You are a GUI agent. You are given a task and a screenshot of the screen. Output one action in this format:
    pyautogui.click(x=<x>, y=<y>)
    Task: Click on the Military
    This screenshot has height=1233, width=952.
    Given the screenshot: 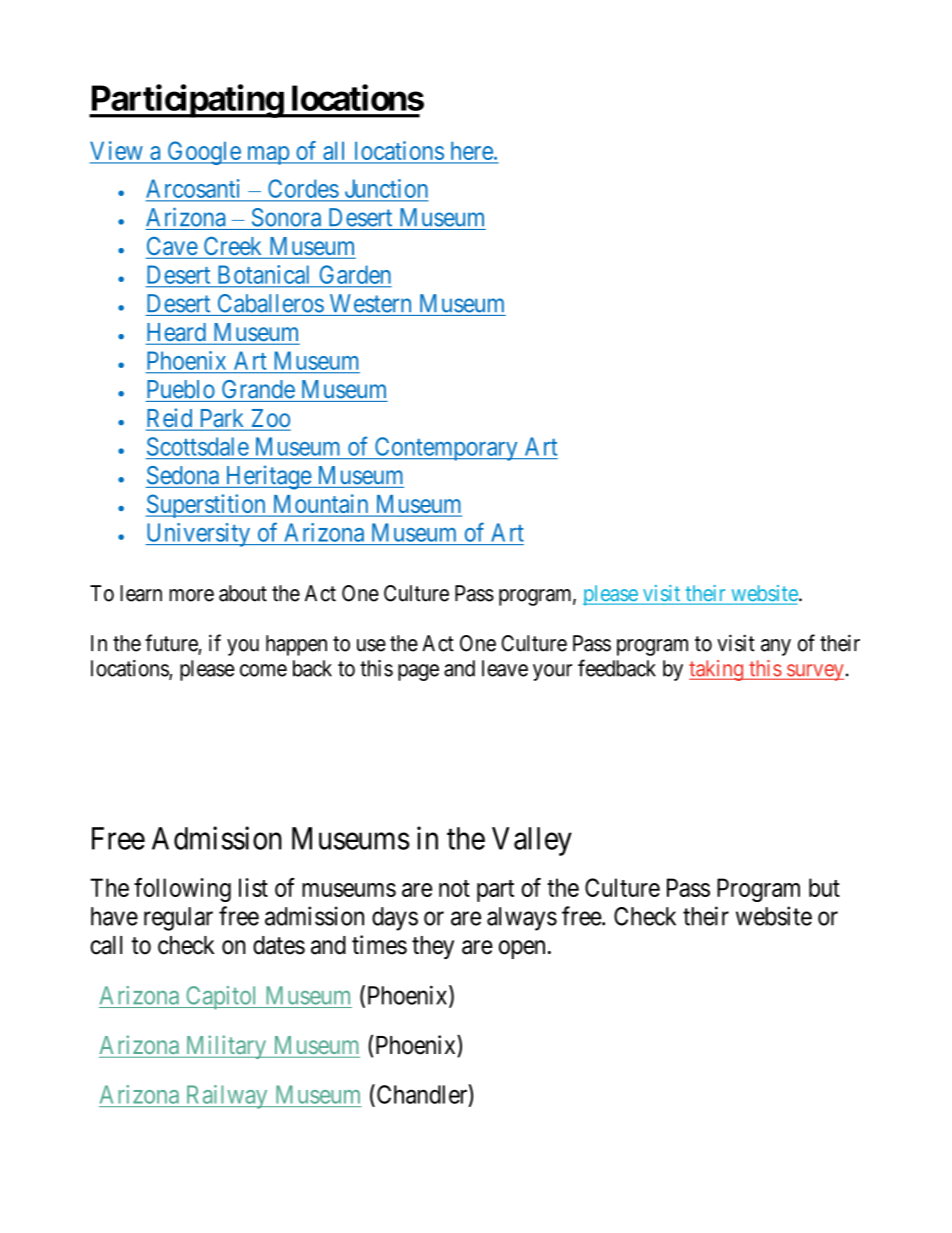 What is the action you would take?
    pyautogui.click(x=226, y=1047)
